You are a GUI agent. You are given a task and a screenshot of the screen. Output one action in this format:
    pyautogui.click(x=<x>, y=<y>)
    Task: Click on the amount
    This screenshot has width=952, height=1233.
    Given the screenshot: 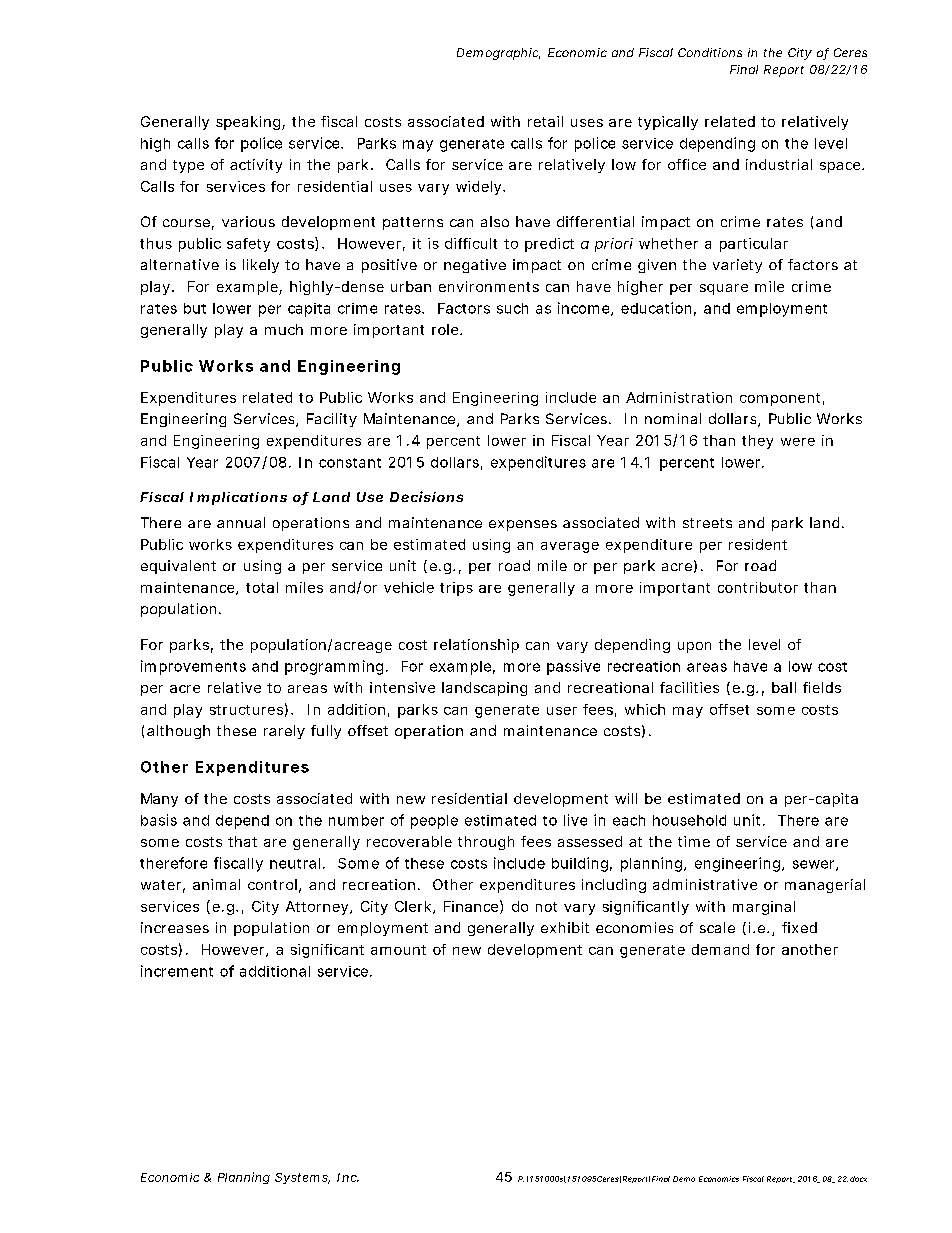 What is the action you would take?
    pyautogui.click(x=398, y=950)
